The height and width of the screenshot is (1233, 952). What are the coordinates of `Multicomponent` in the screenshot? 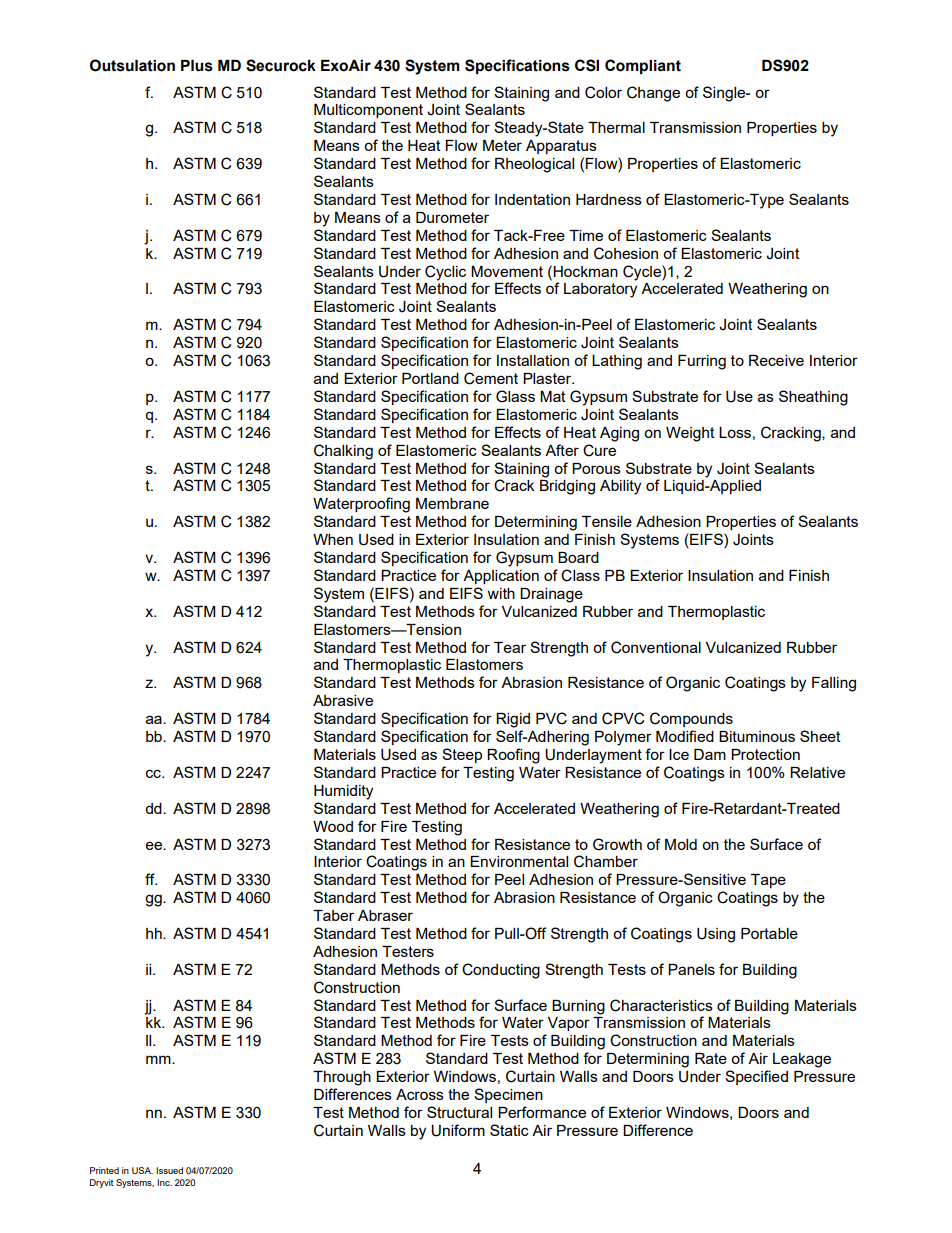 It's located at (368, 111).
